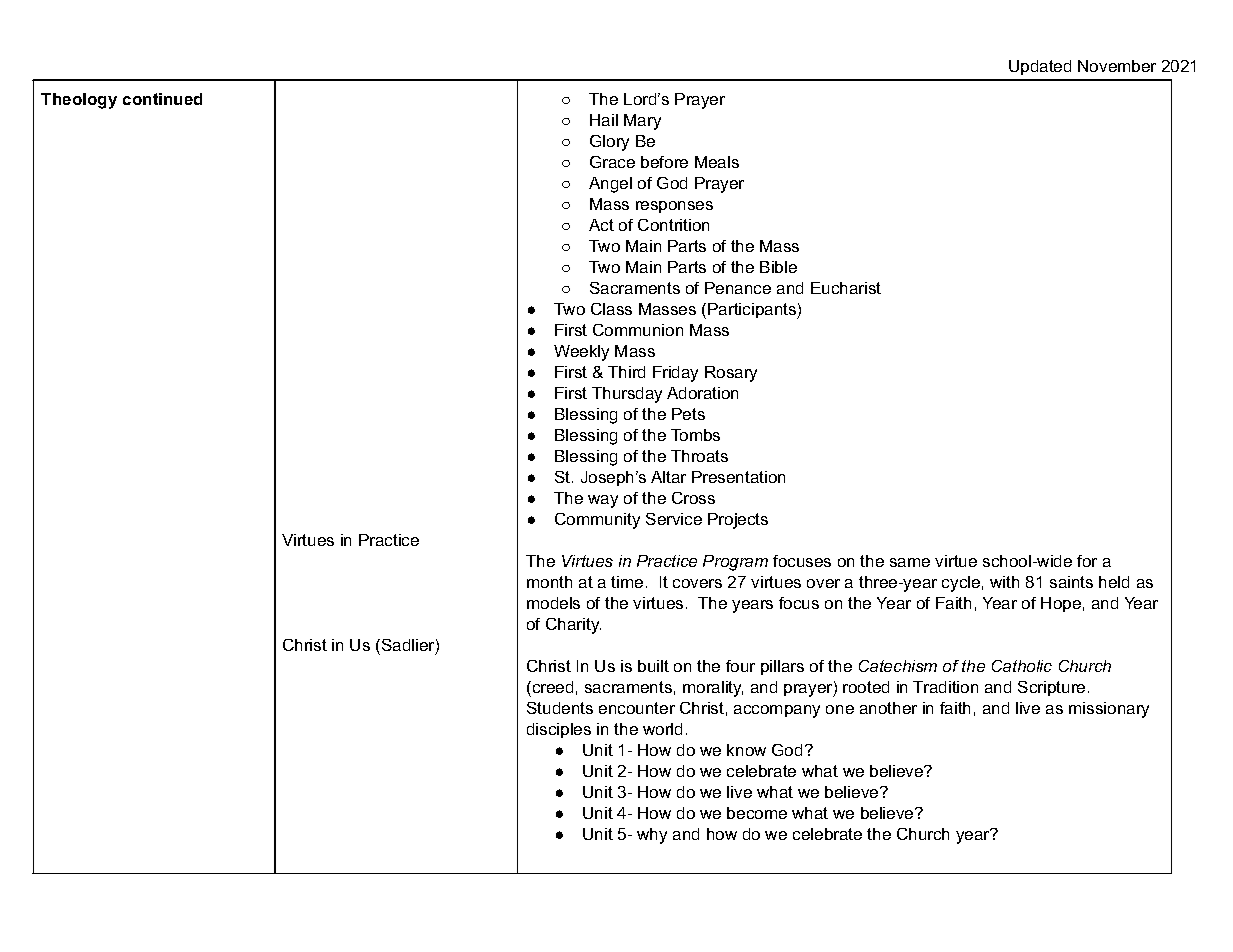  What do you see at coordinates (611, 309) in the screenshot?
I see `Class` at bounding box center [611, 309].
